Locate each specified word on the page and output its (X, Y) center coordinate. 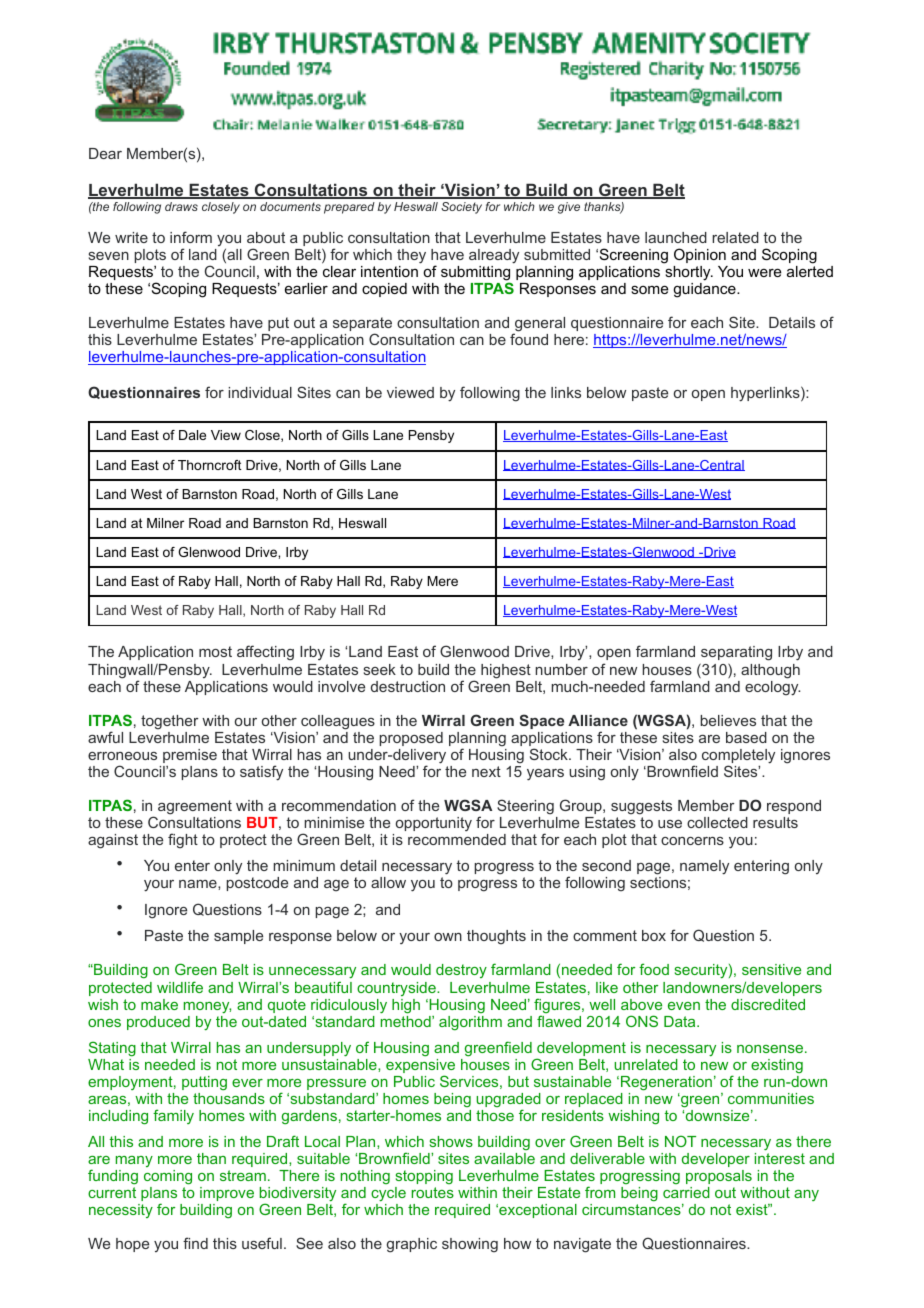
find (195, 1243)
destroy (461, 971)
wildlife (180, 987)
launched (676, 237)
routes (433, 1192)
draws (181, 206)
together (170, 722)
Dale (192, 435)
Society (461, 208)
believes (728, 720)
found (529, 339)
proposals (719, 1177)
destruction (408, 686)
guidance (705, 290)
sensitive (771, 969)
